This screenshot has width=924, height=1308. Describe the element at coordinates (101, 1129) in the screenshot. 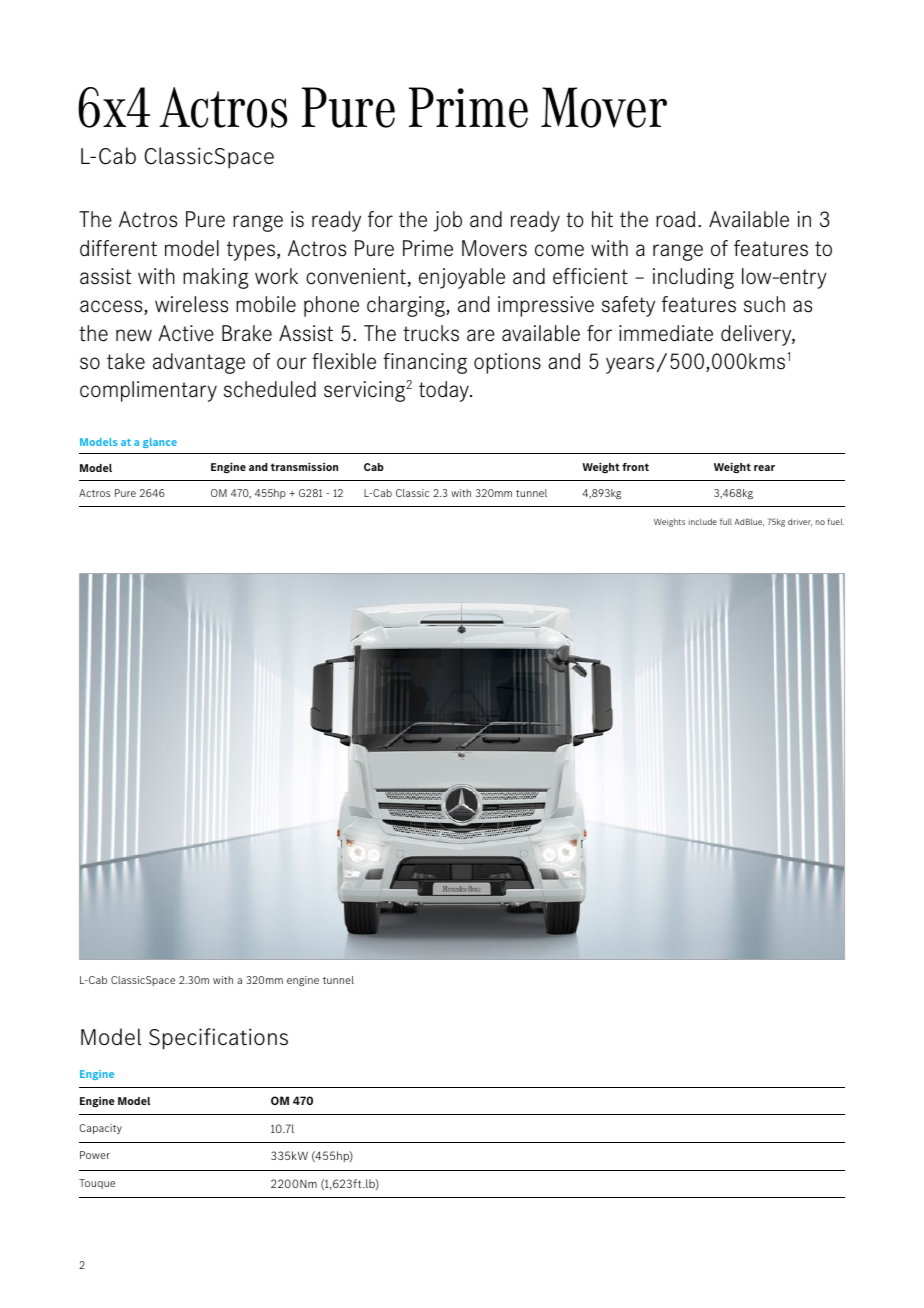

I see `Capacity` at that location.
